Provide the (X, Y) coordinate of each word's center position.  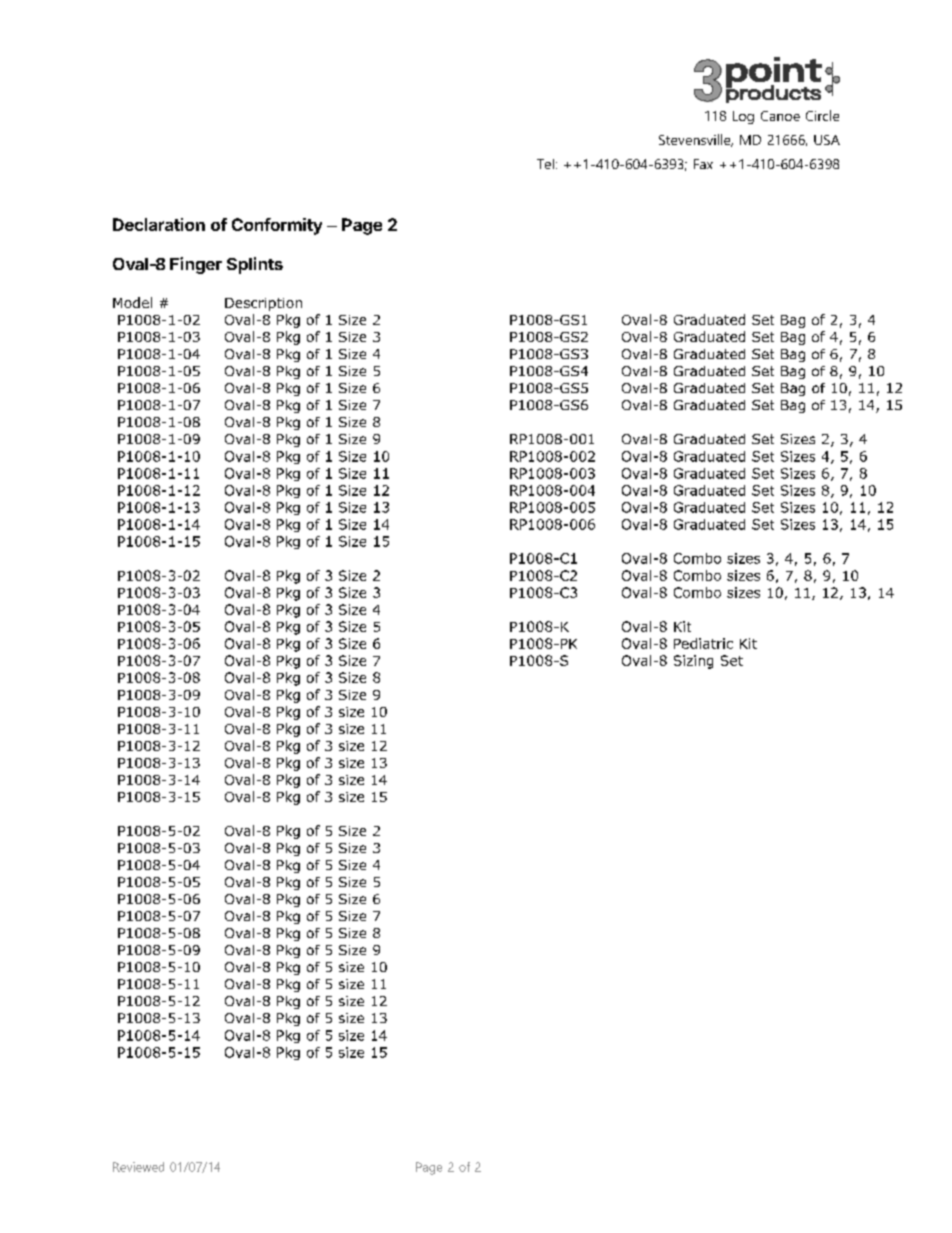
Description (263, 304)
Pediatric (703, 643)
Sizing (693, 662)
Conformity (277, 226)
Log (743, 117)
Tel (545, 164)
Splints (255, 265)
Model (132, 302)
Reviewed (138, 1167)
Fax (703, 164)
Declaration (159, 224)
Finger (196, 265)
